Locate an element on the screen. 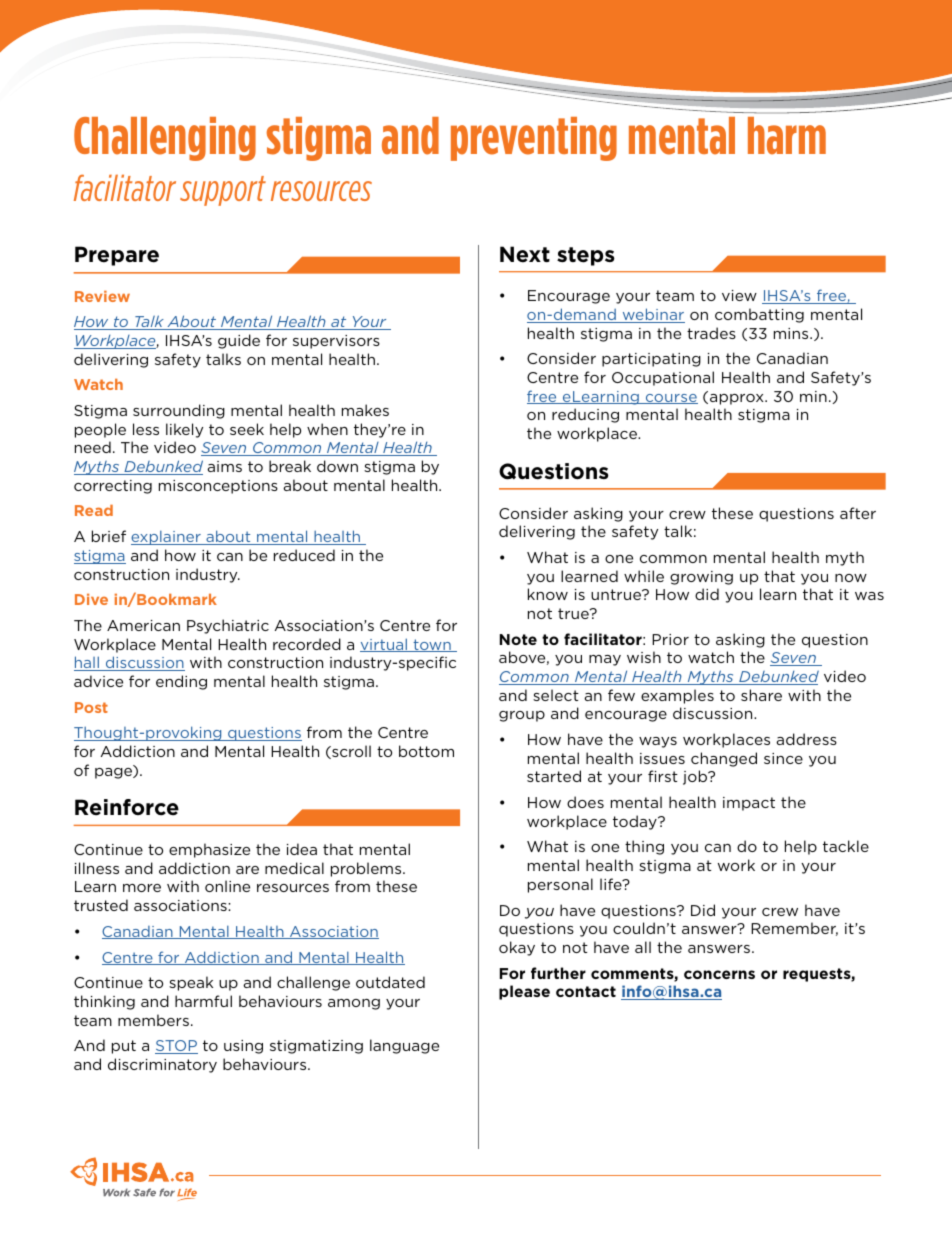 The image size is (952, 1233). language is located at coordinates (404, 1046).
